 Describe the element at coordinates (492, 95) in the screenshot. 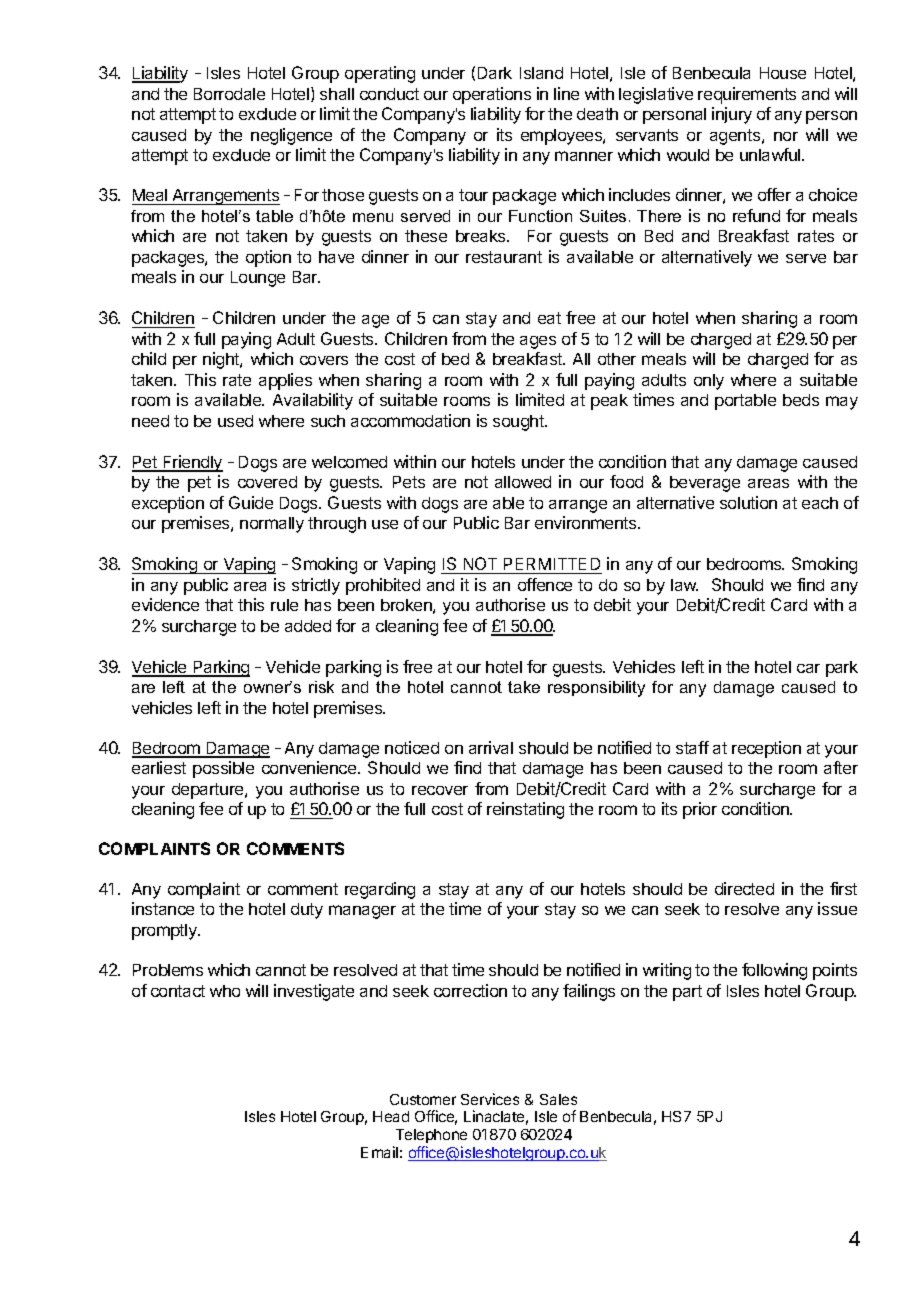

I see `operations` at that location.
